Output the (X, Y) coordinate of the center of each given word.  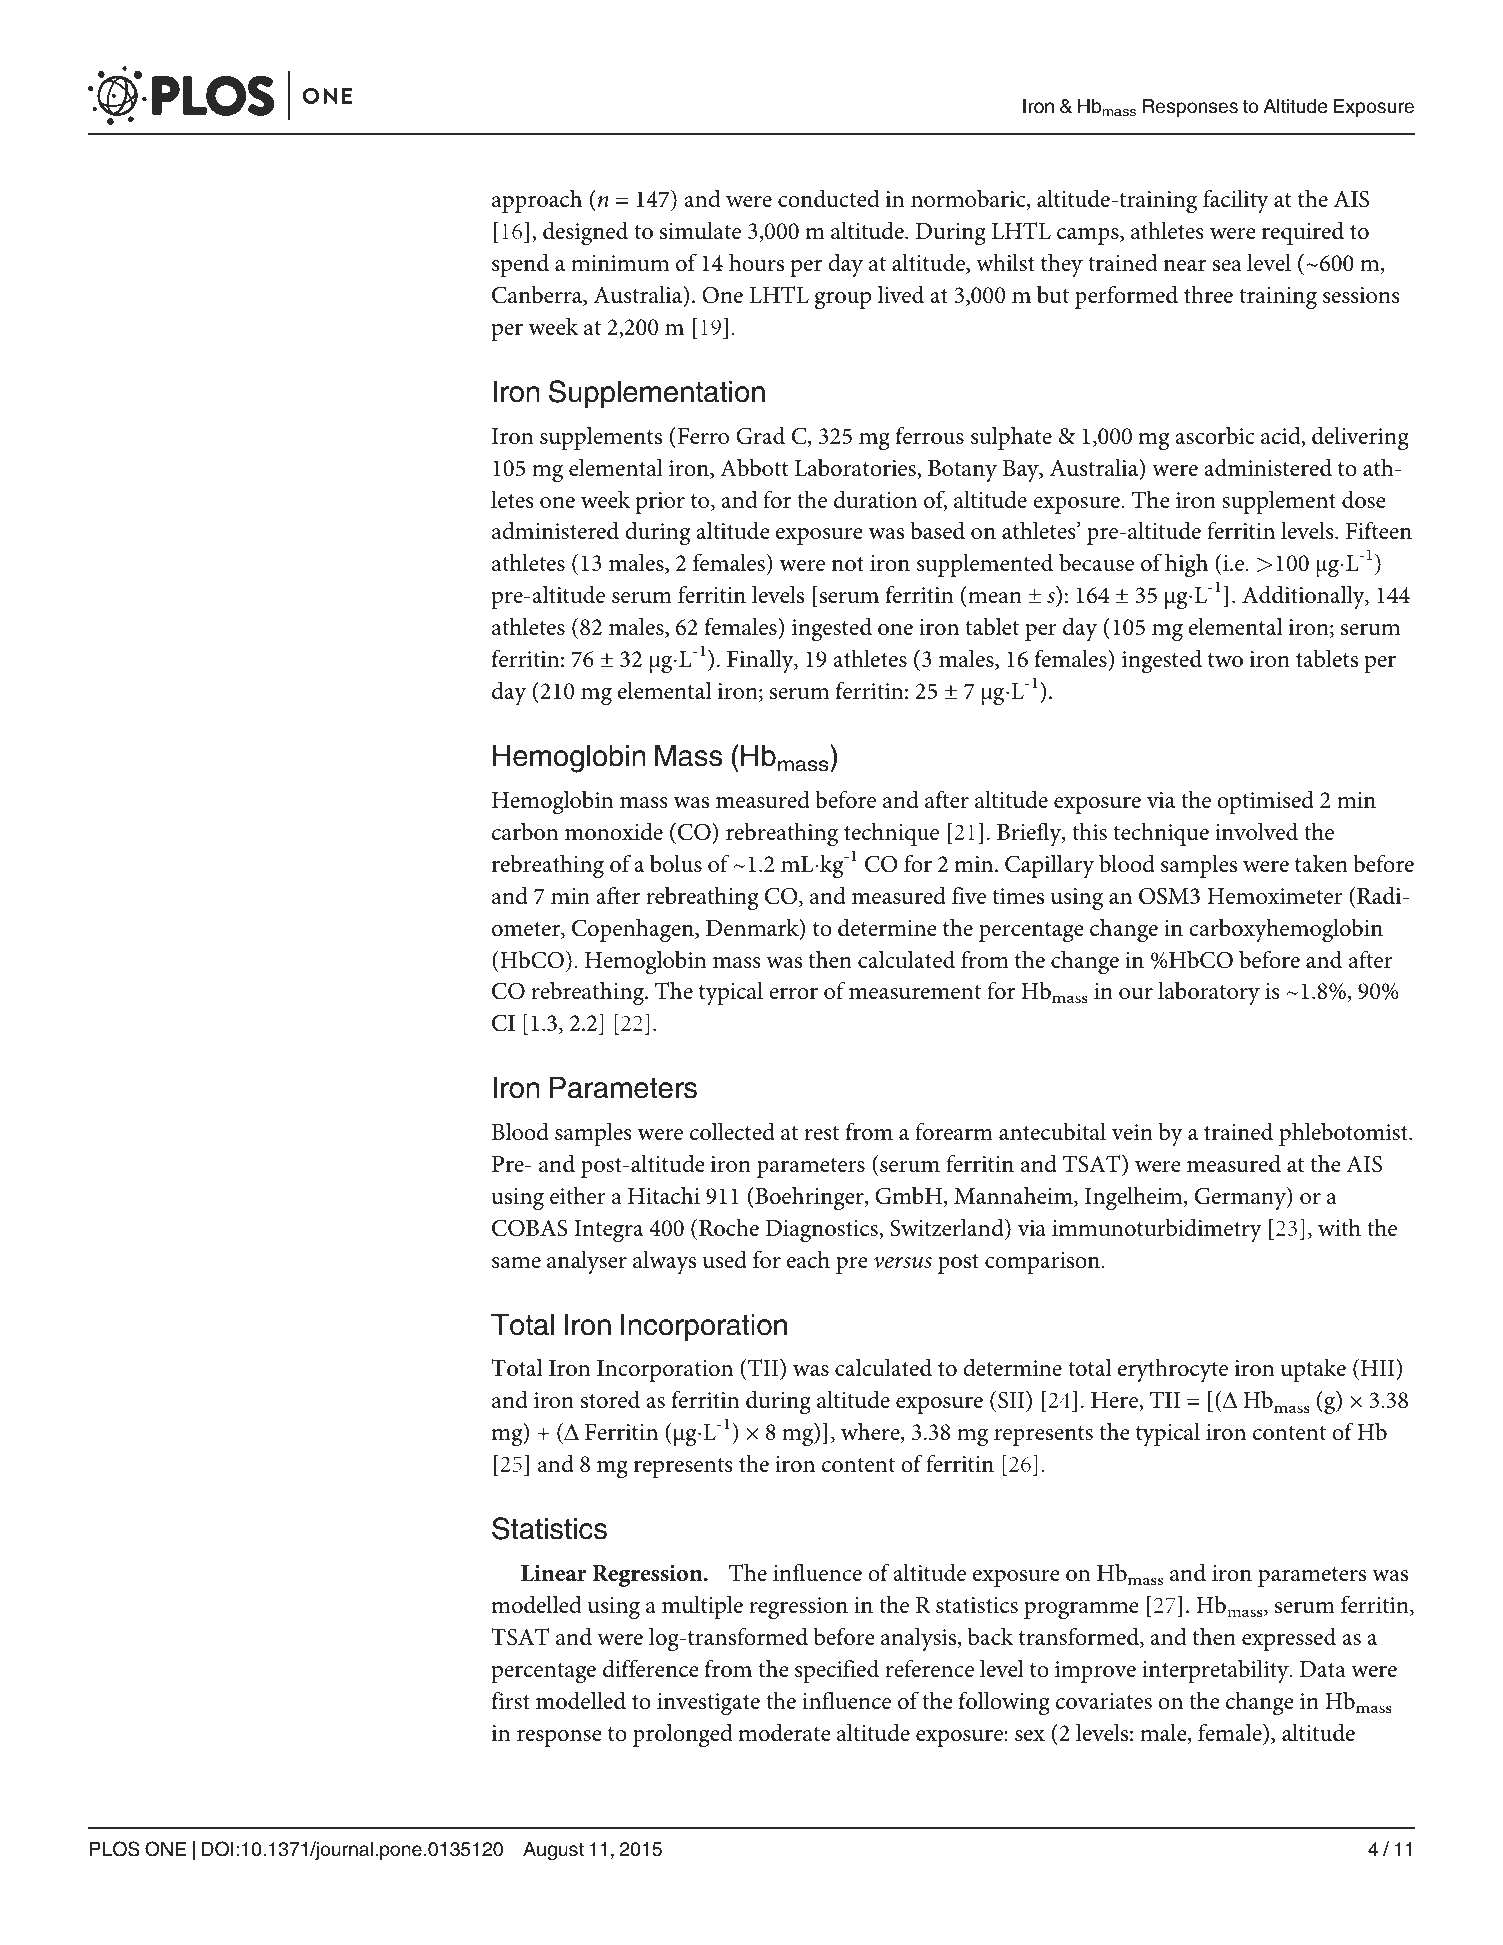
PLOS (115, 1849)
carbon (525, 831)
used (725, 1259)
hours (756, 262)
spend (520, 265)
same (516, 1263)
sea (1227, 266)
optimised (1265, 802)
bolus (676, 863)
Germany (1241, 1199)
